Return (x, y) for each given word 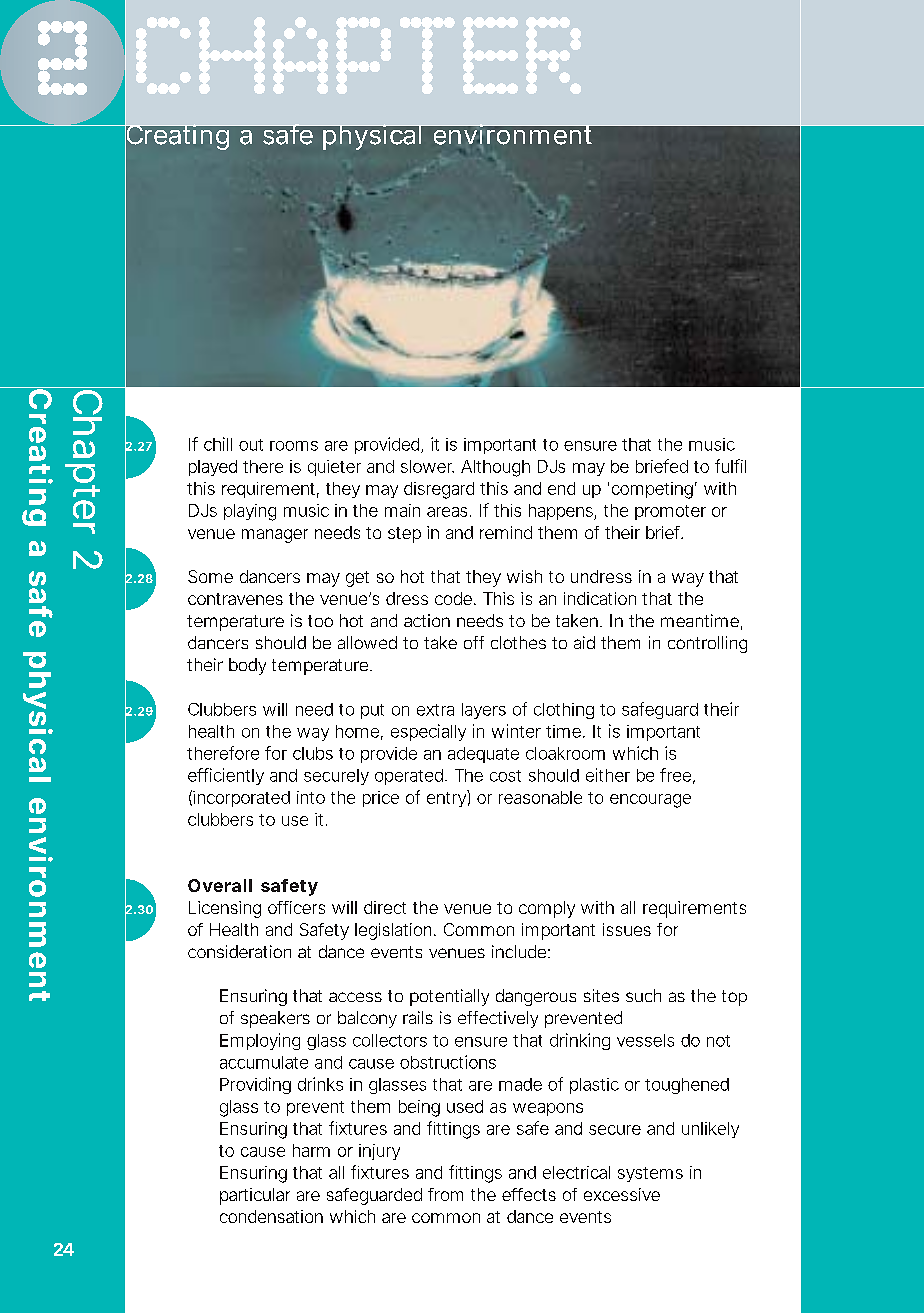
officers (296, 907)
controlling (707, 644)
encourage (650, 801)
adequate (483, 755)
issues (627, 929)
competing (652, 490)
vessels (645, 1040)
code (453, 598)
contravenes (235, 599)
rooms (294, 446)
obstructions (448, 1062)
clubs (313, 753)
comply (547, 909)
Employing (260, 1041)
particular (255, 1196)
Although (495, 468)
